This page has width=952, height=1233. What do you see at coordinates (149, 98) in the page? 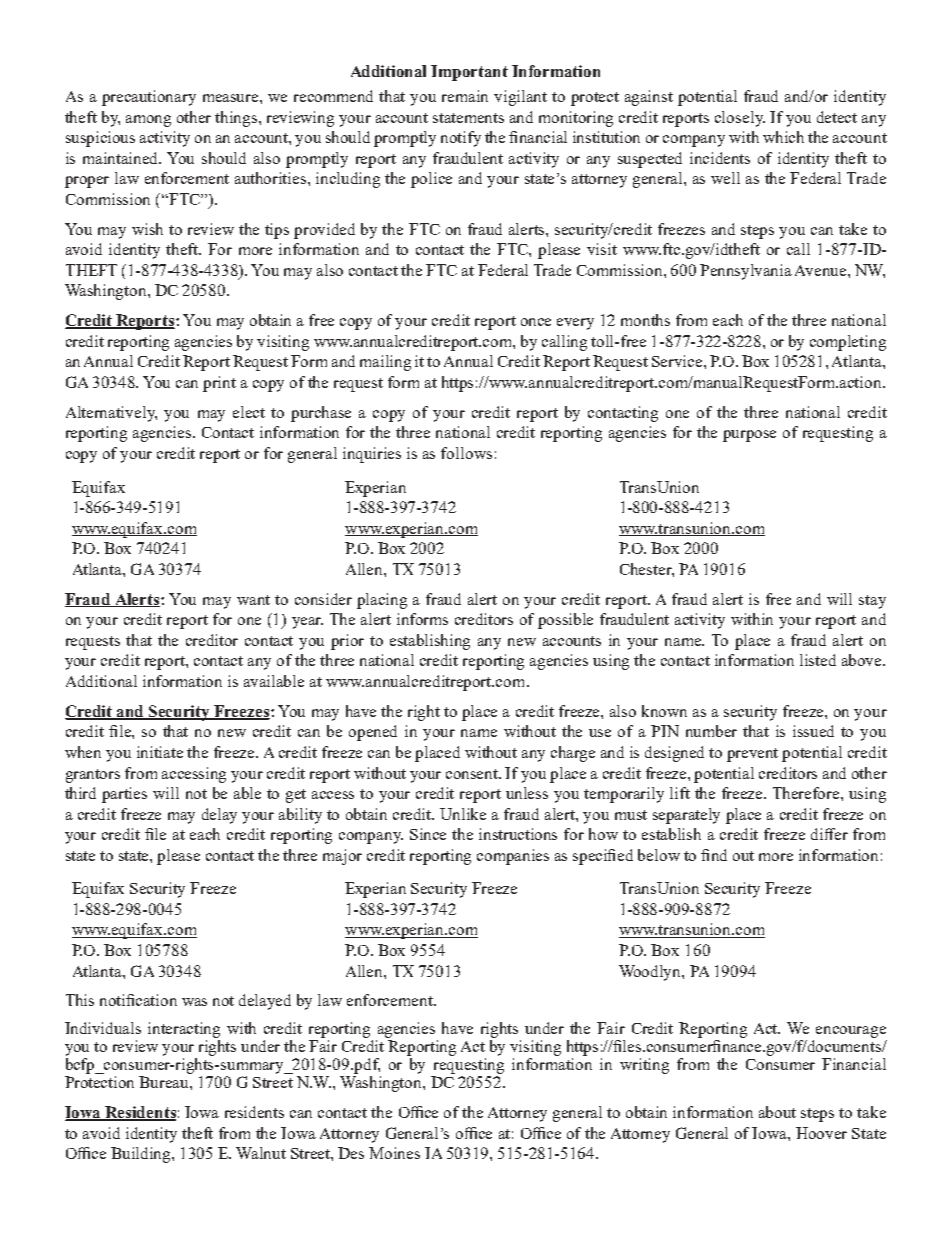
I see `precautionary` at bounding box center [149, 98].
